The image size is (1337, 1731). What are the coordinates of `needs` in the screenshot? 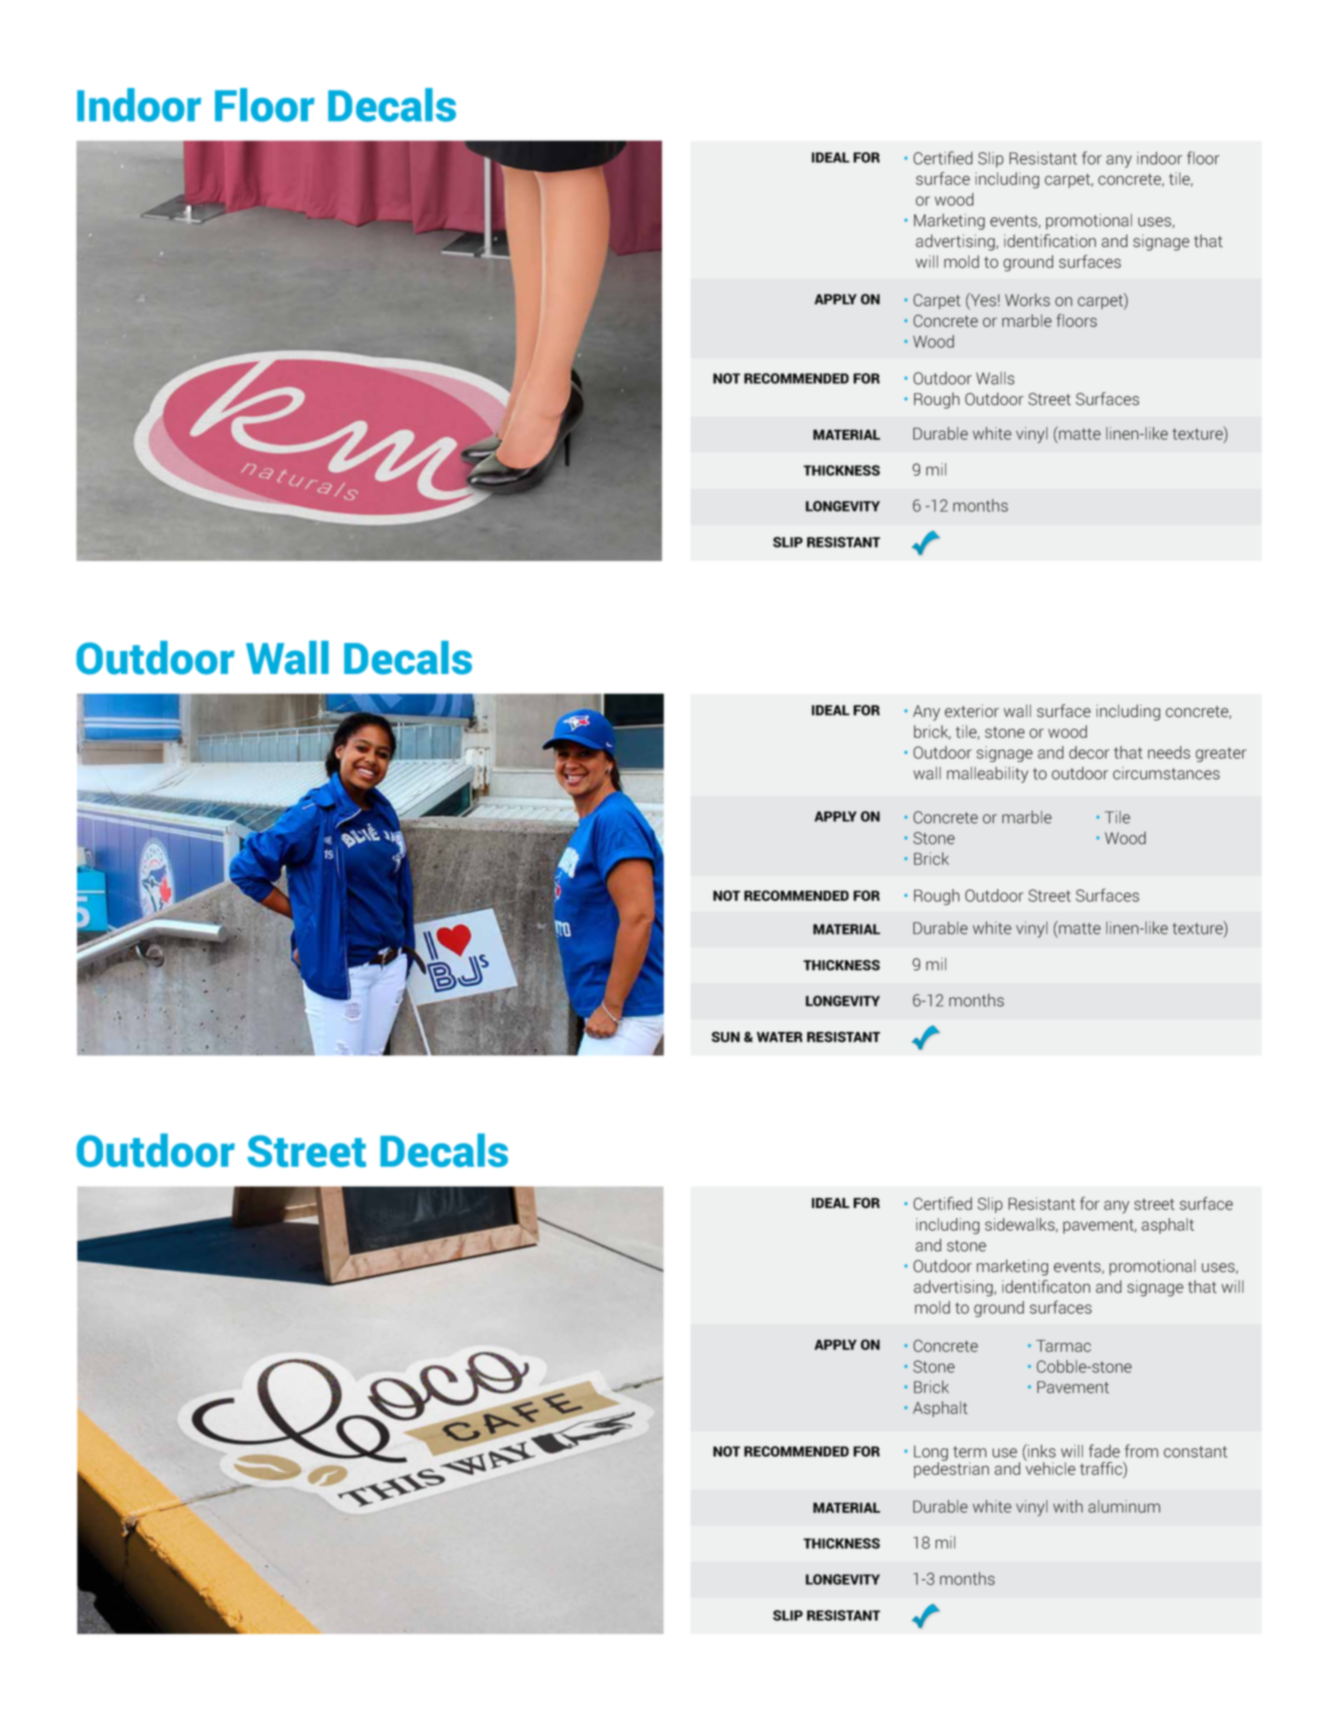 It's located at (1169, 752).
